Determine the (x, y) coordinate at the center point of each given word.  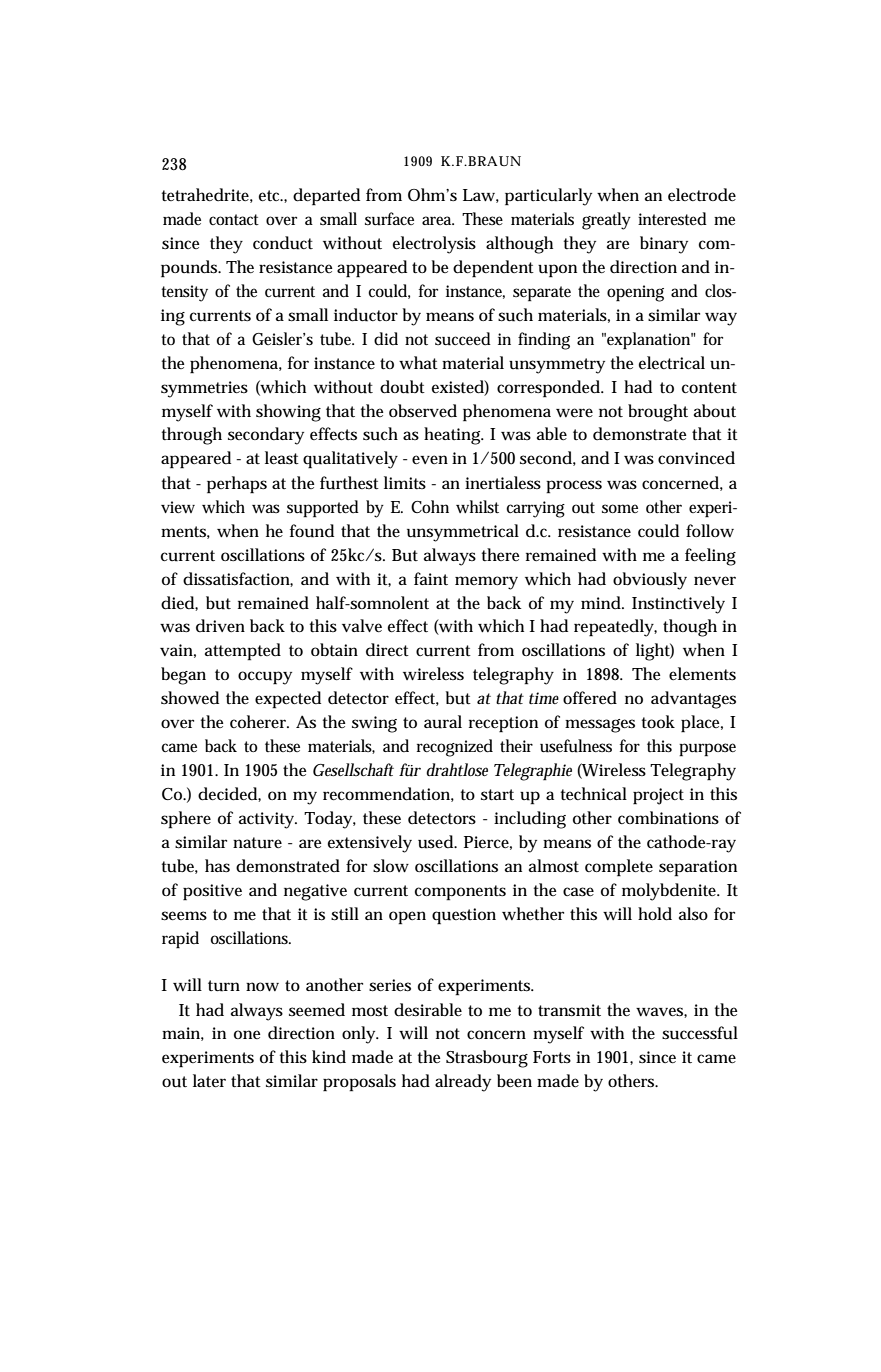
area (438, 220)
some (620, 508)
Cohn (430, 506)
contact (234, 219)
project (658, 796)
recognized (455, 748)
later (209, 1080)
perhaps (237, 485)
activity (268, 820)
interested (672, 219)
